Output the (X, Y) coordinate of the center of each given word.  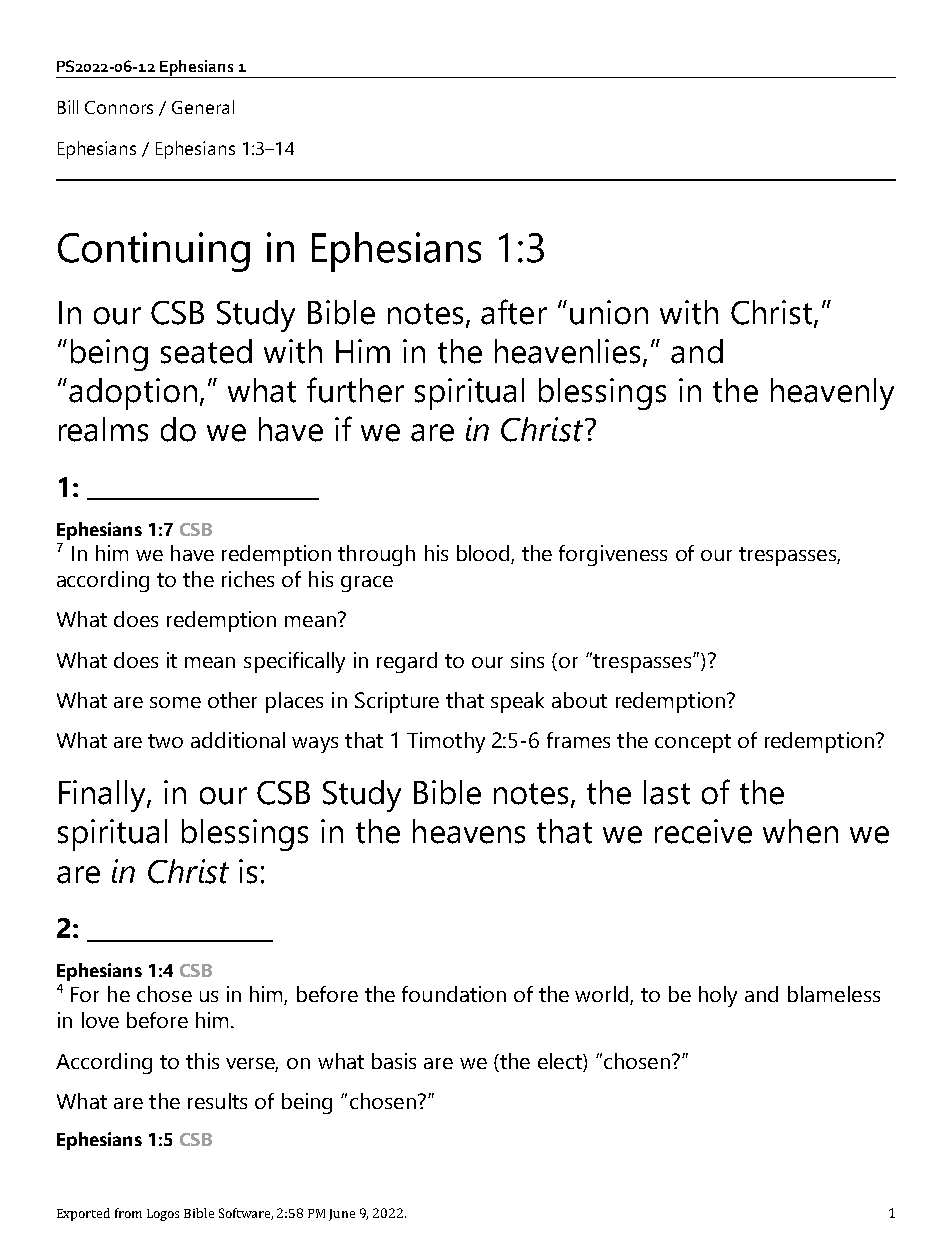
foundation (454, 994)
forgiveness (613, 555)
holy (718, 996)
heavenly (832, 394)
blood (484, 554)
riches (248, 579)
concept (693, 743)
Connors (119, 107)
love (100, 1020)
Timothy (446, 742)
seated (206, 351)
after (514, 312)
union (609, 312)
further (355, 390)
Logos (163, 1215)
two (165, 741)
